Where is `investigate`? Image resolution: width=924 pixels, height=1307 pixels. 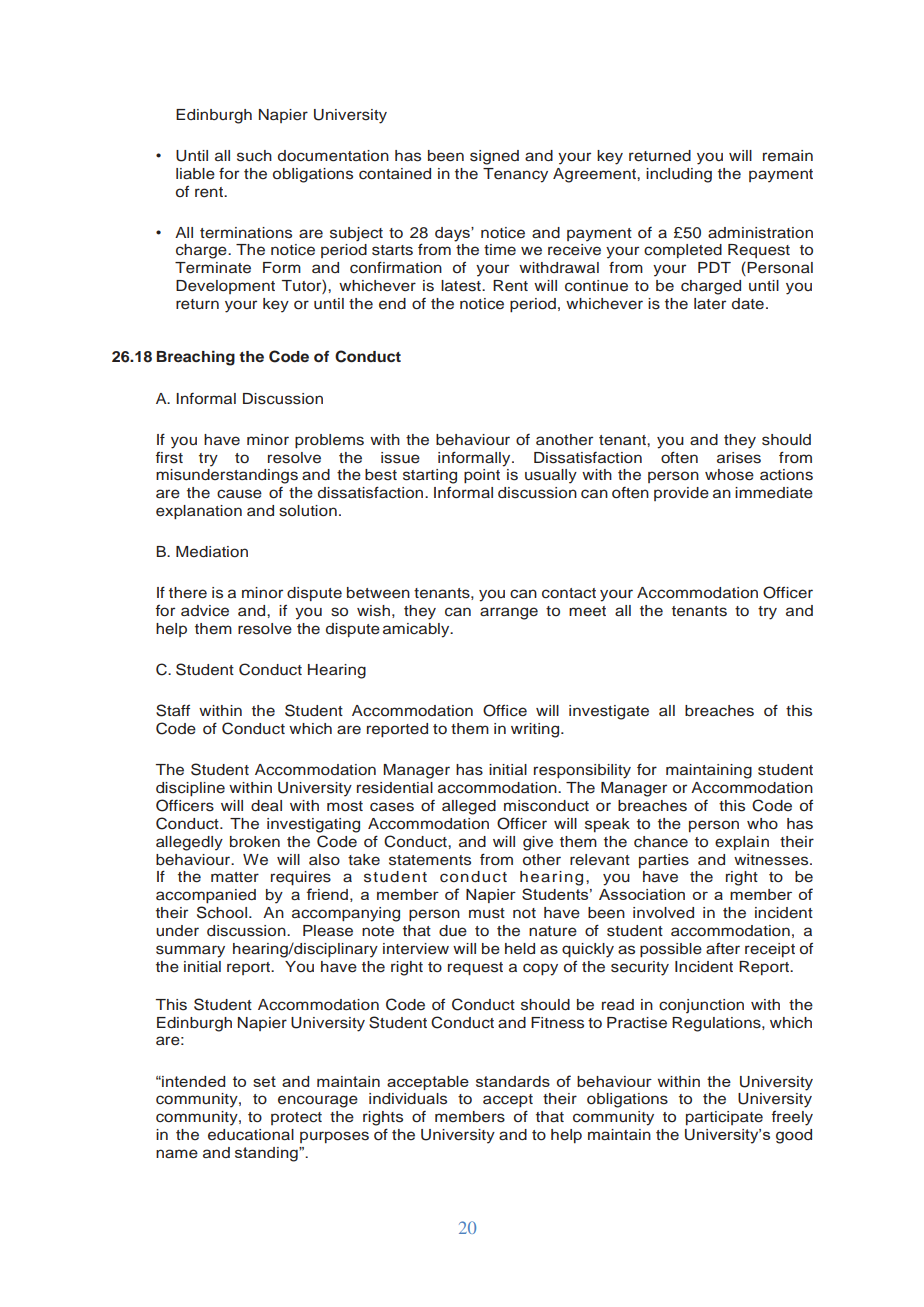 investigate is located at coordinates (609, 712).
